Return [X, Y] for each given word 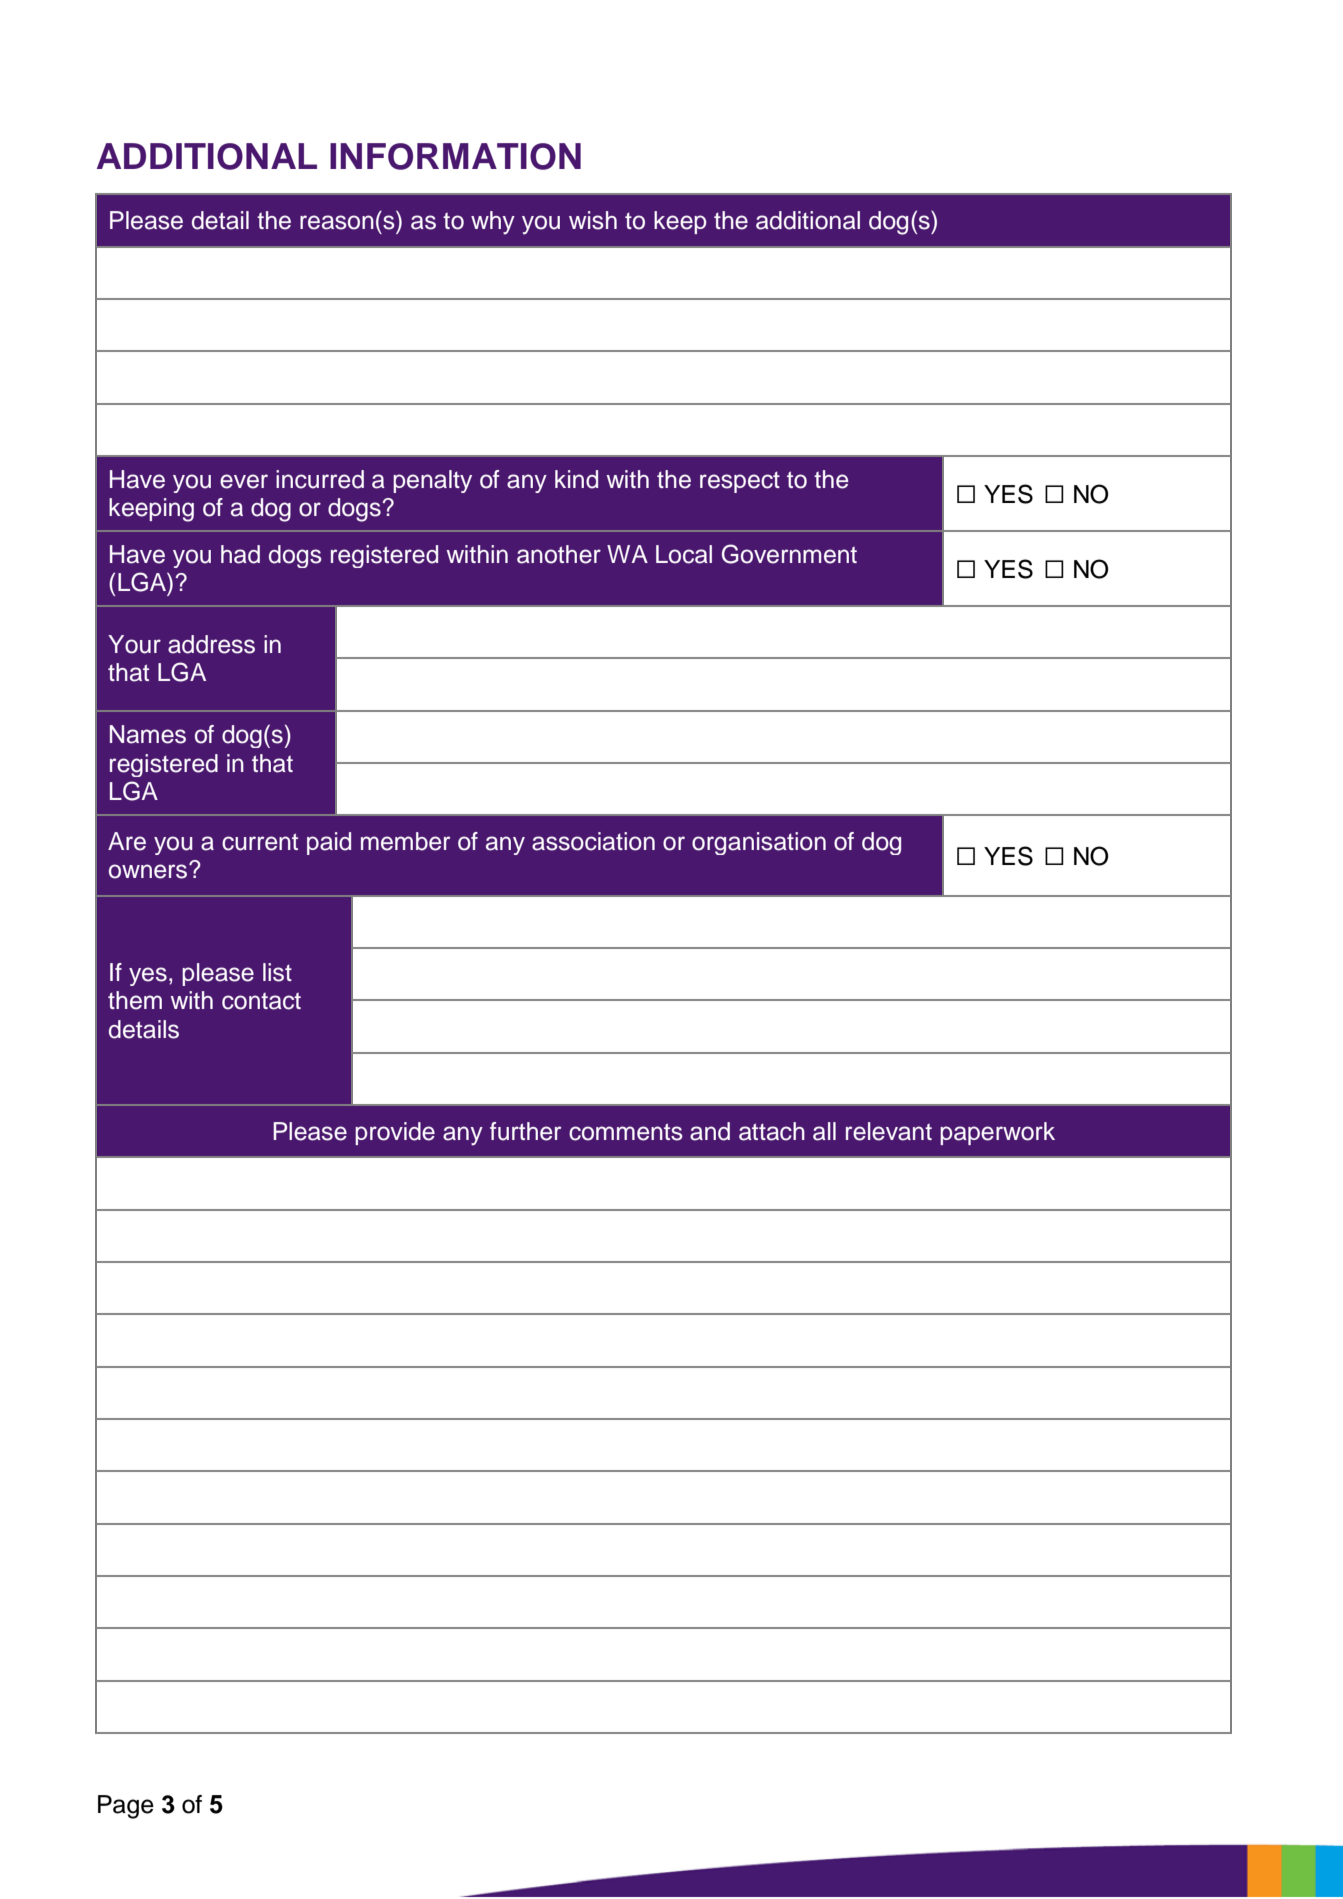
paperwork [997, 1133]
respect [740, 482]
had [240, 554]
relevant [889, 1131]
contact [261, 1001]
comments [626, 1132]
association [593, 841]
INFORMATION [455, 156]
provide [395, 1133]
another [559, 554]
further [525, 1131]
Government [789, 554]
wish [593, 220]
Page [126, 1807]
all [824, 1131]
